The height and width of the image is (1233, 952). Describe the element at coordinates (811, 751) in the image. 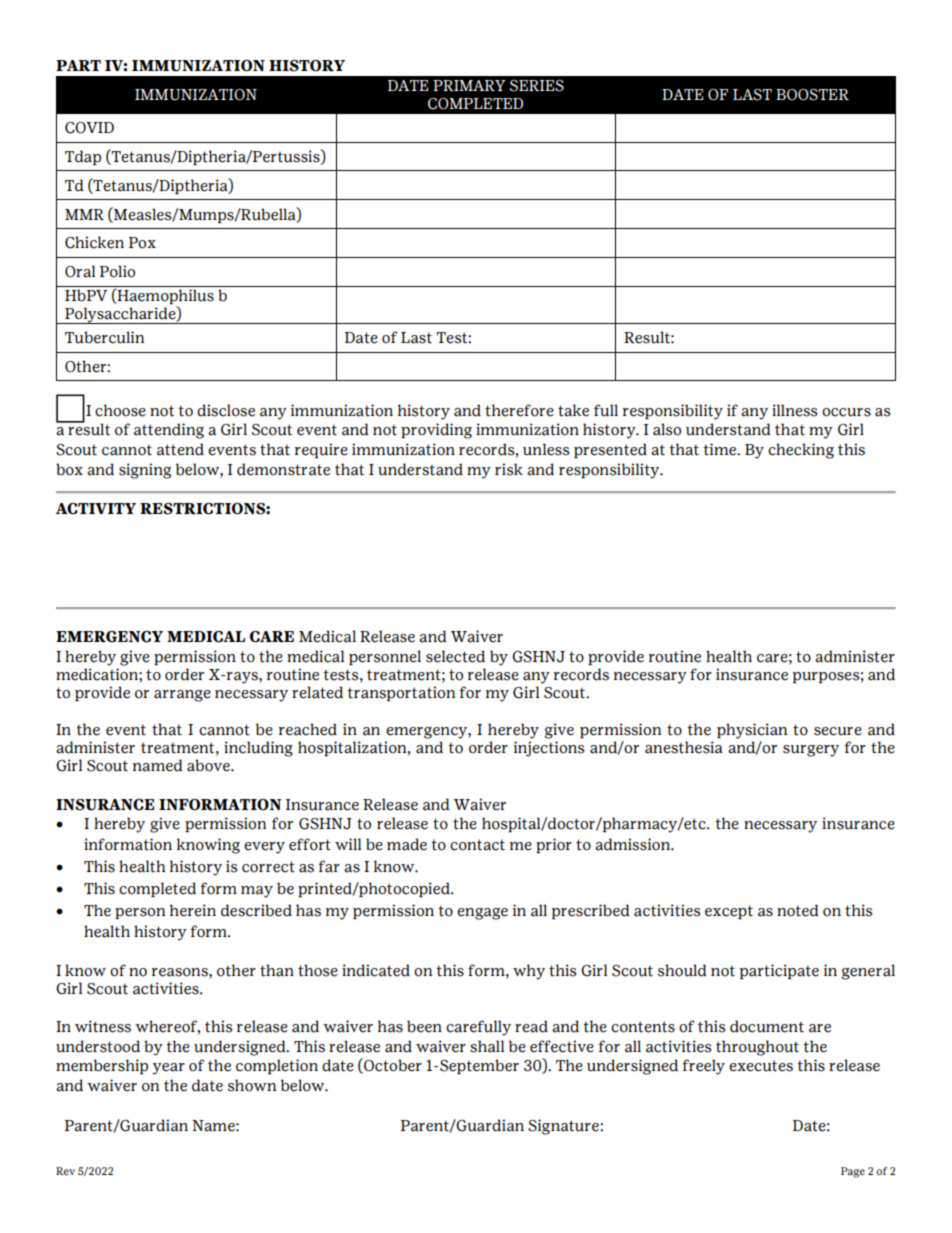

I see `surgery` at that location.
